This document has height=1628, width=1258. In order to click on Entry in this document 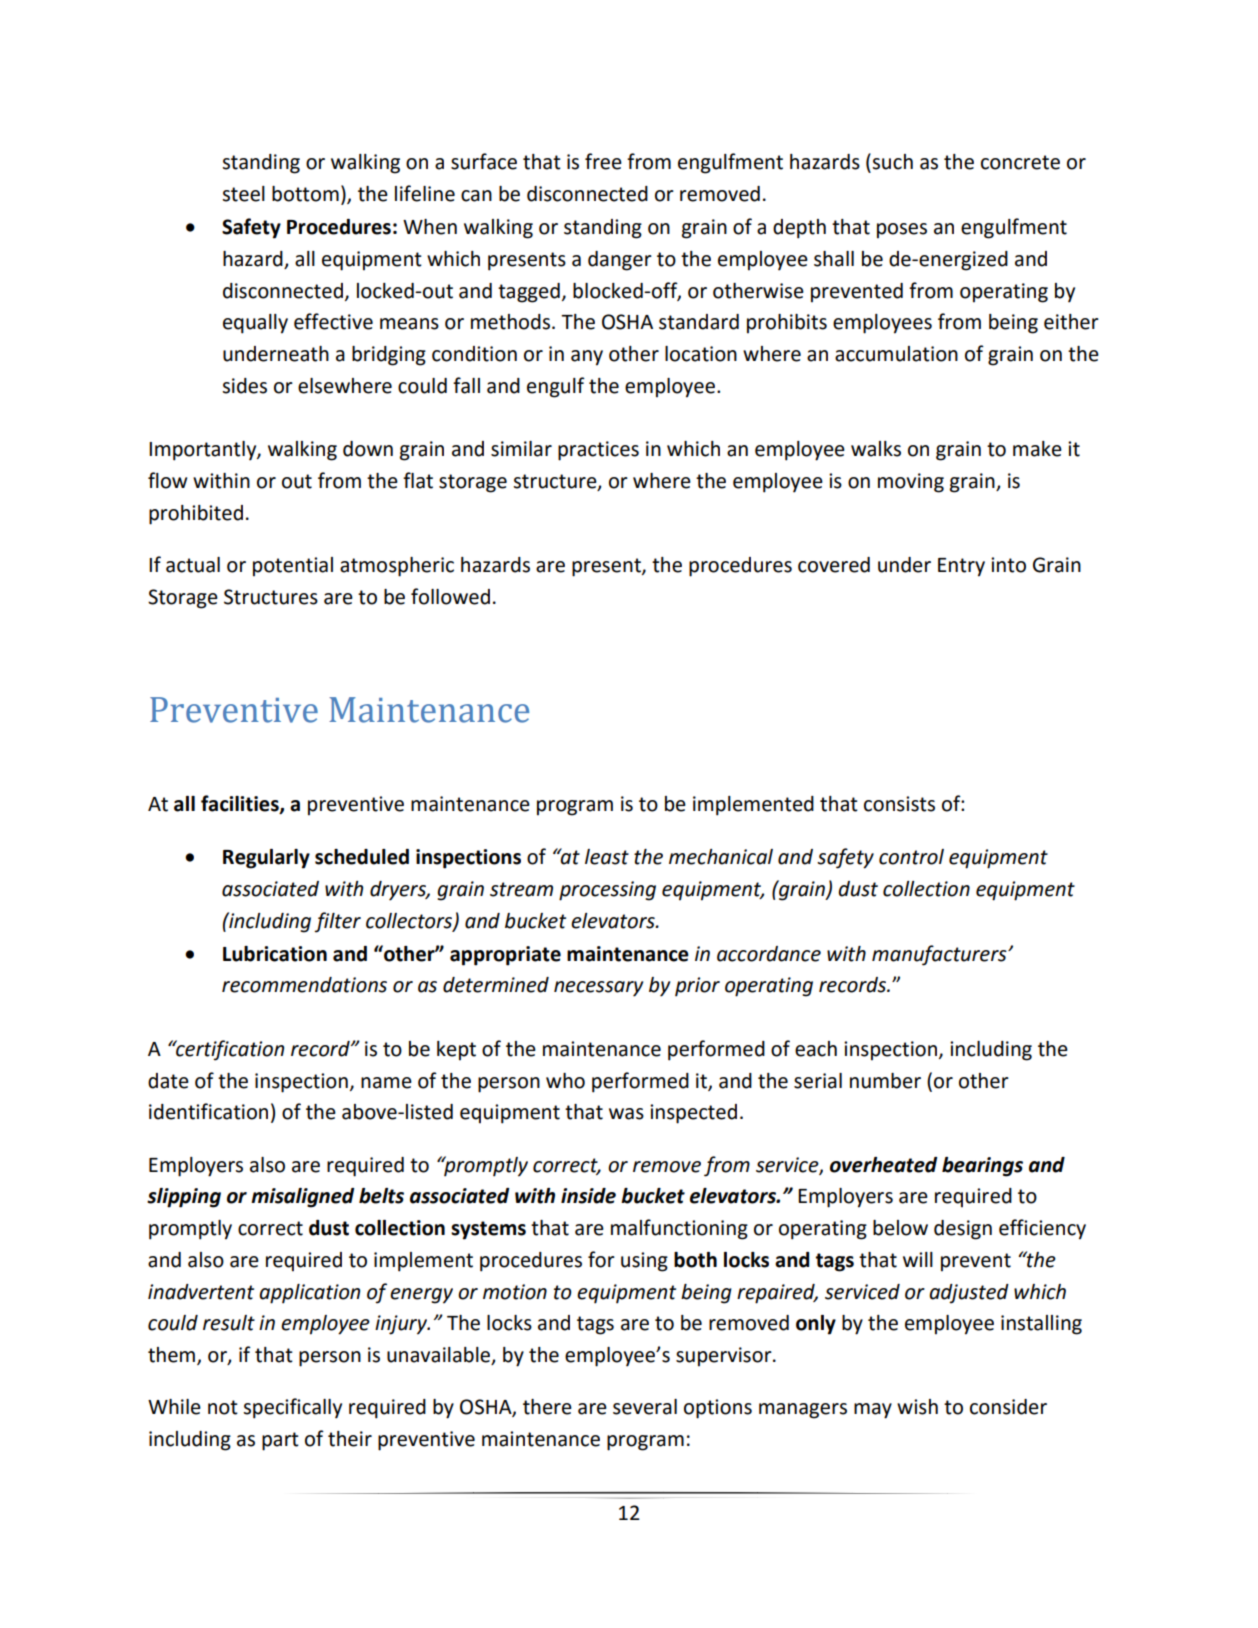, I will do `click(961, 567)`.
